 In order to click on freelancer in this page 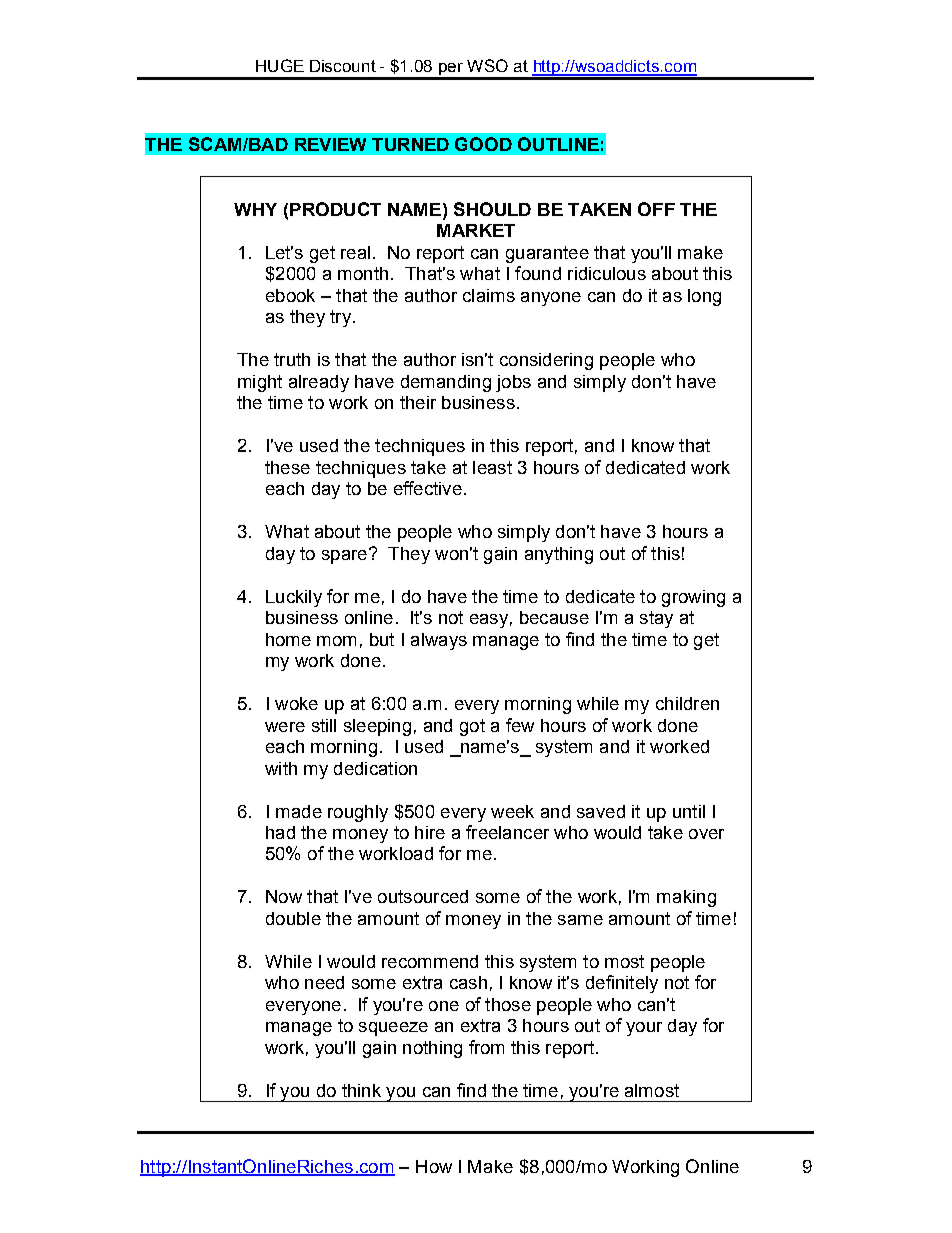, I will do `click(507, 832)`.
